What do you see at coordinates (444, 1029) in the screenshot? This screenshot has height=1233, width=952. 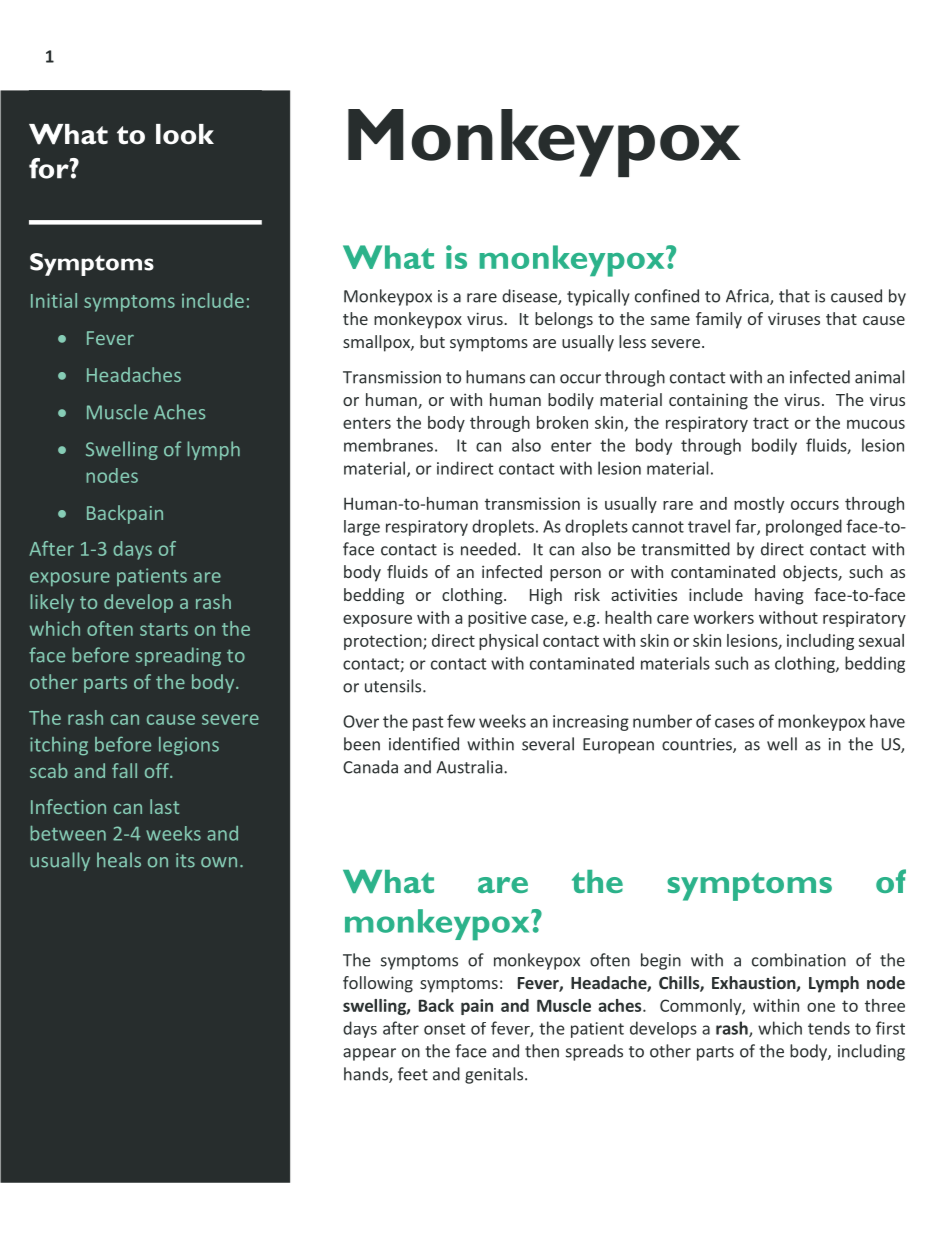 I see `onset` at bounding box center [444, 1029].
